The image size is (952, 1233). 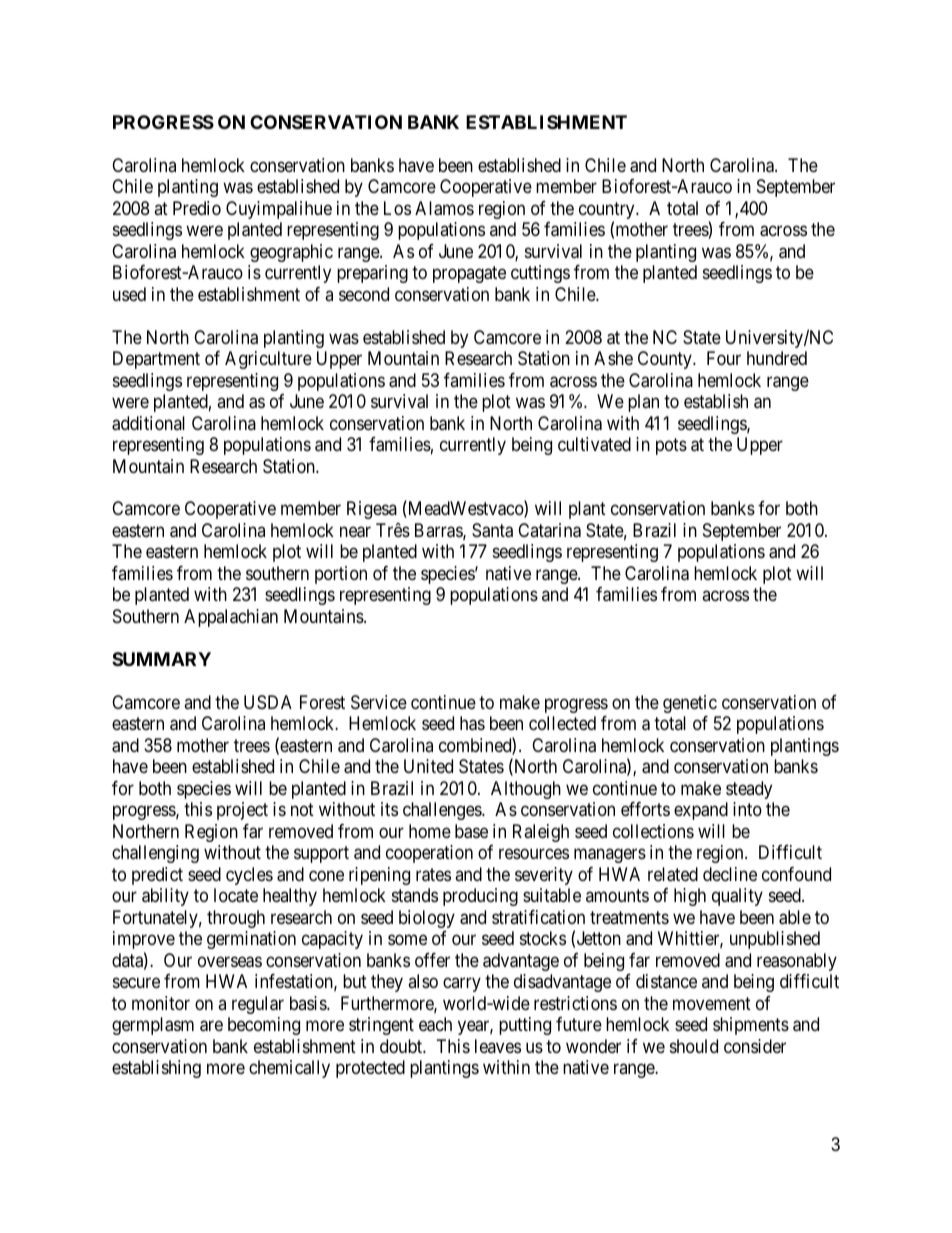 I want to click on country, so click(x=608, y=212).
